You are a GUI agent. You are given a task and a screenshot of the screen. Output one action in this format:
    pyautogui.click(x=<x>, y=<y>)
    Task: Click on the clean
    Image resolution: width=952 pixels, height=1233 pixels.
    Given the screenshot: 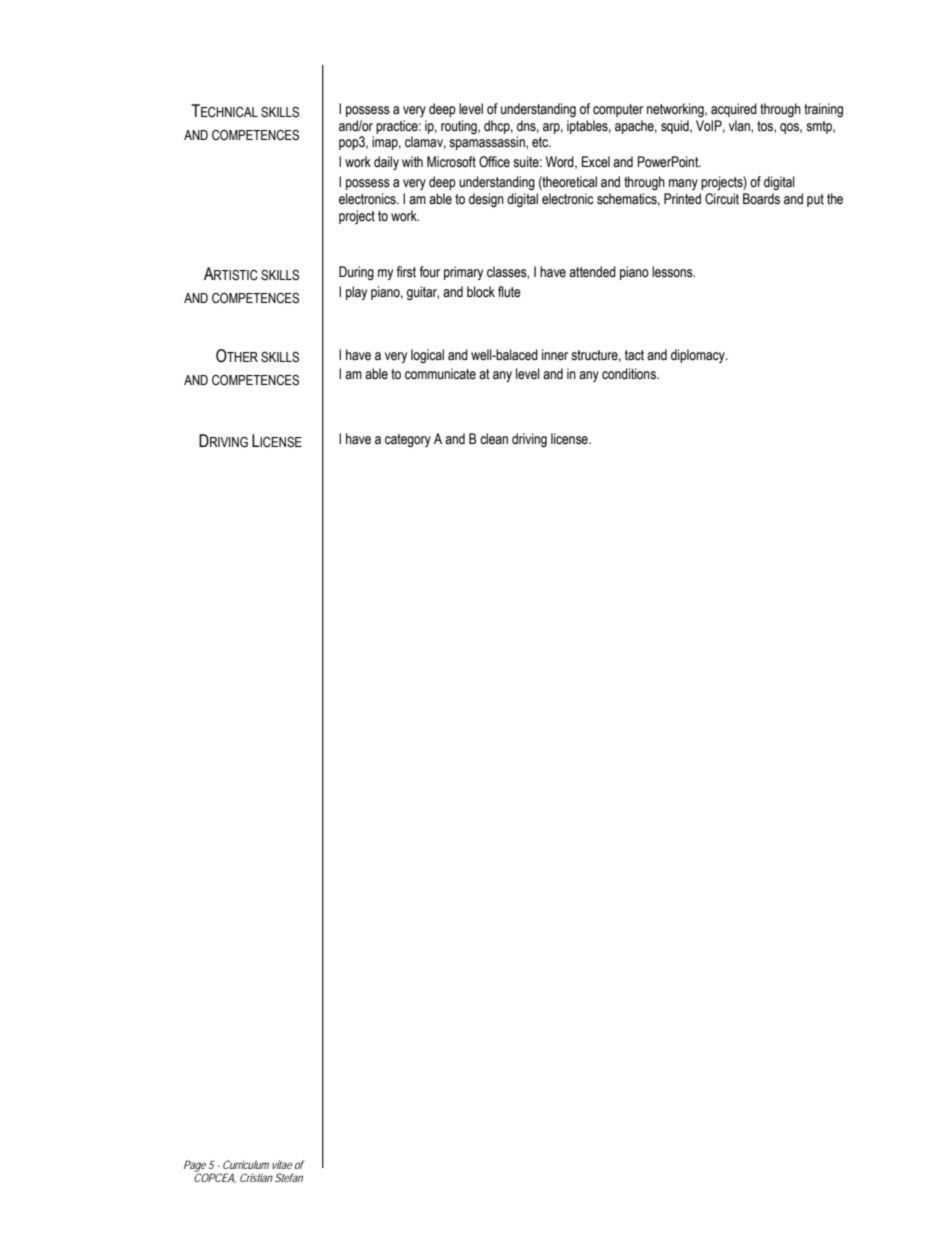 What is the action you would take?
    pyautogui.click(x=494, y=439)
